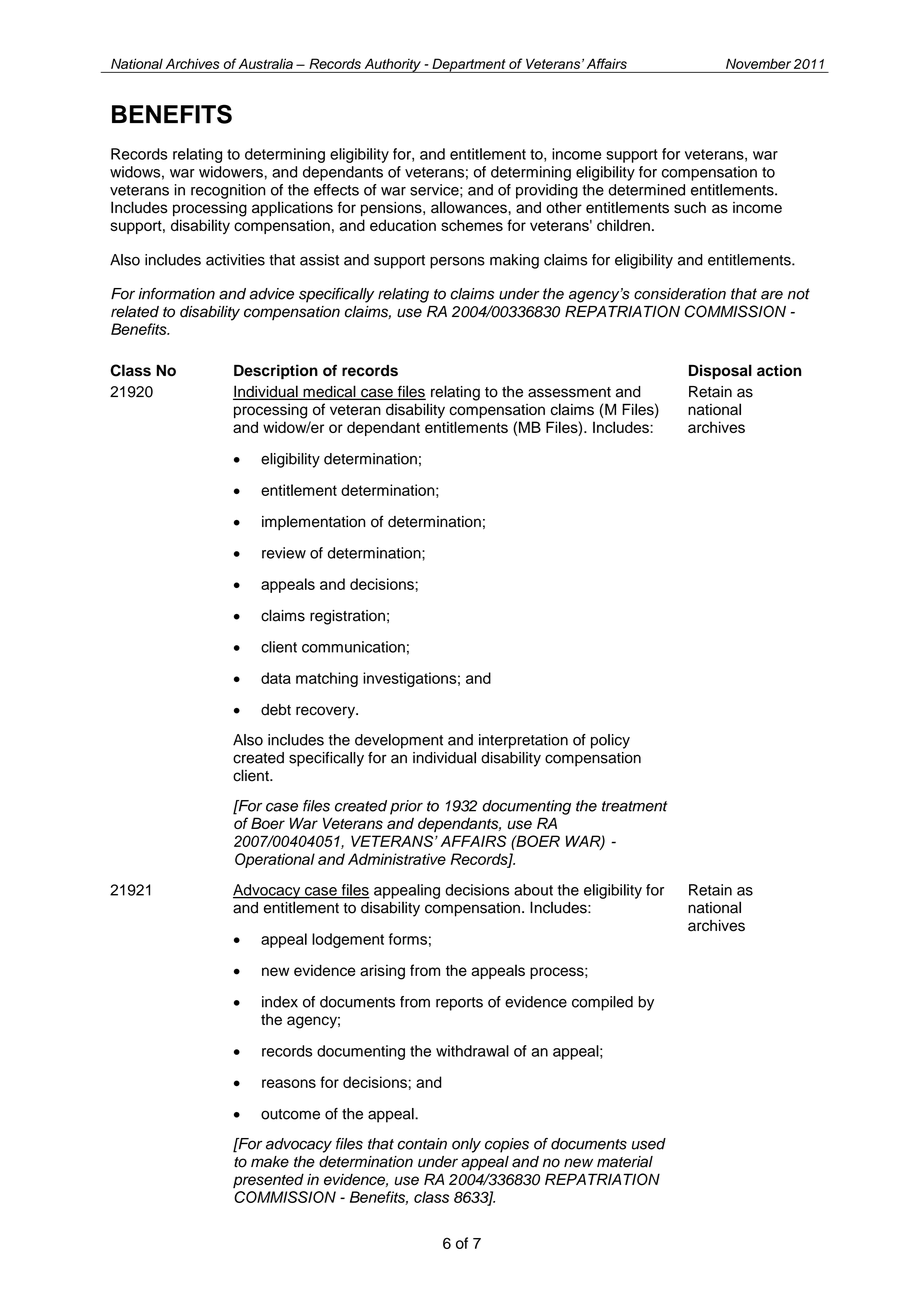 The image size is (924, 1308). I want to click on Australia, so click(266, 63).
